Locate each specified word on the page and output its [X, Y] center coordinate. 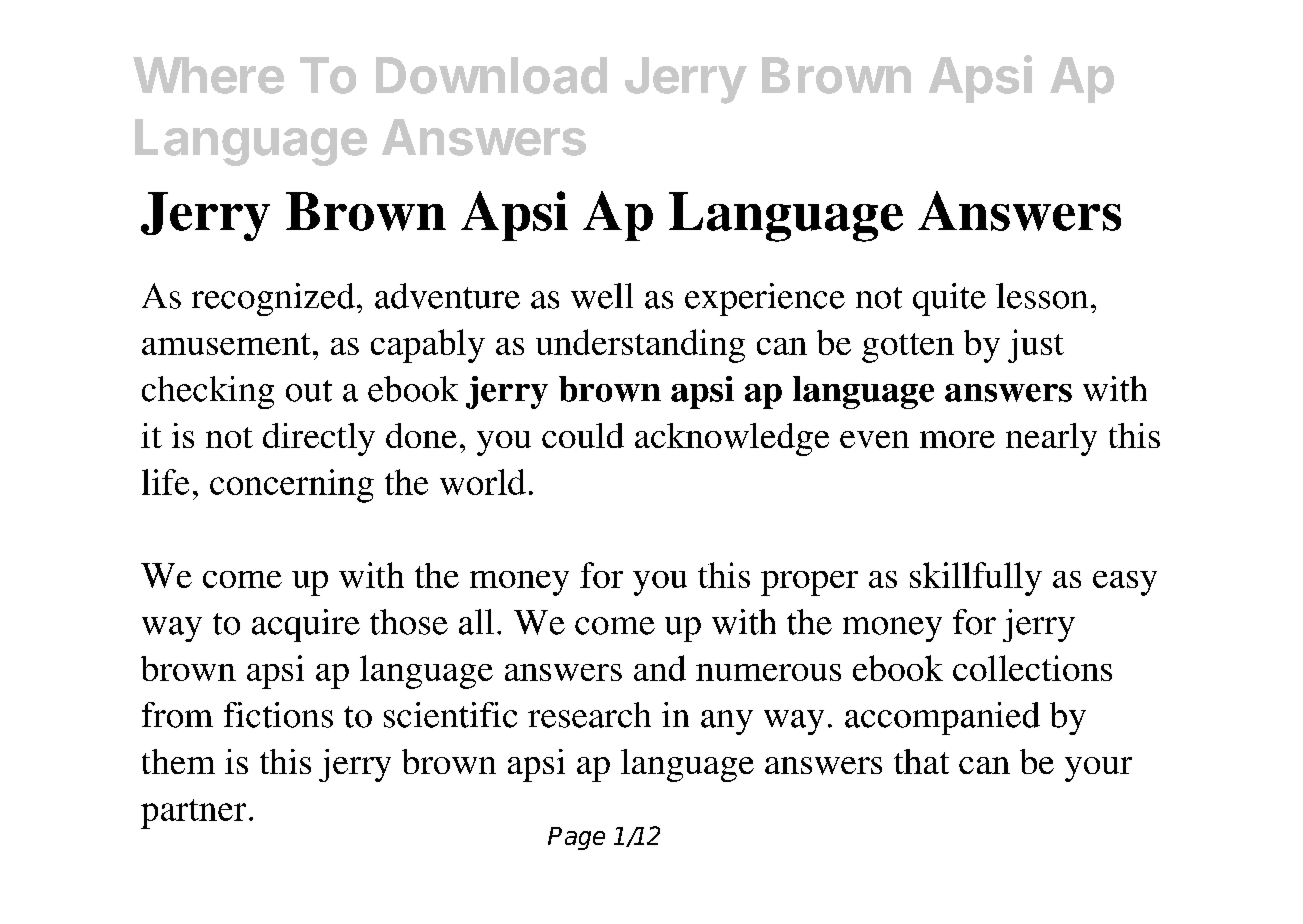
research [589, 715]
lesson [1042, 296]
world [483, 482]
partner [193, 814]
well [602, 296]
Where [208, 75]
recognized [273, 299]
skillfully [976, 579]
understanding [640, 346]
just [1036, 346]
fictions [278, 715]
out [309, 391]
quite [949, 299]
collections [1032, 668]
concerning [292, 486]
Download [491, 75]
